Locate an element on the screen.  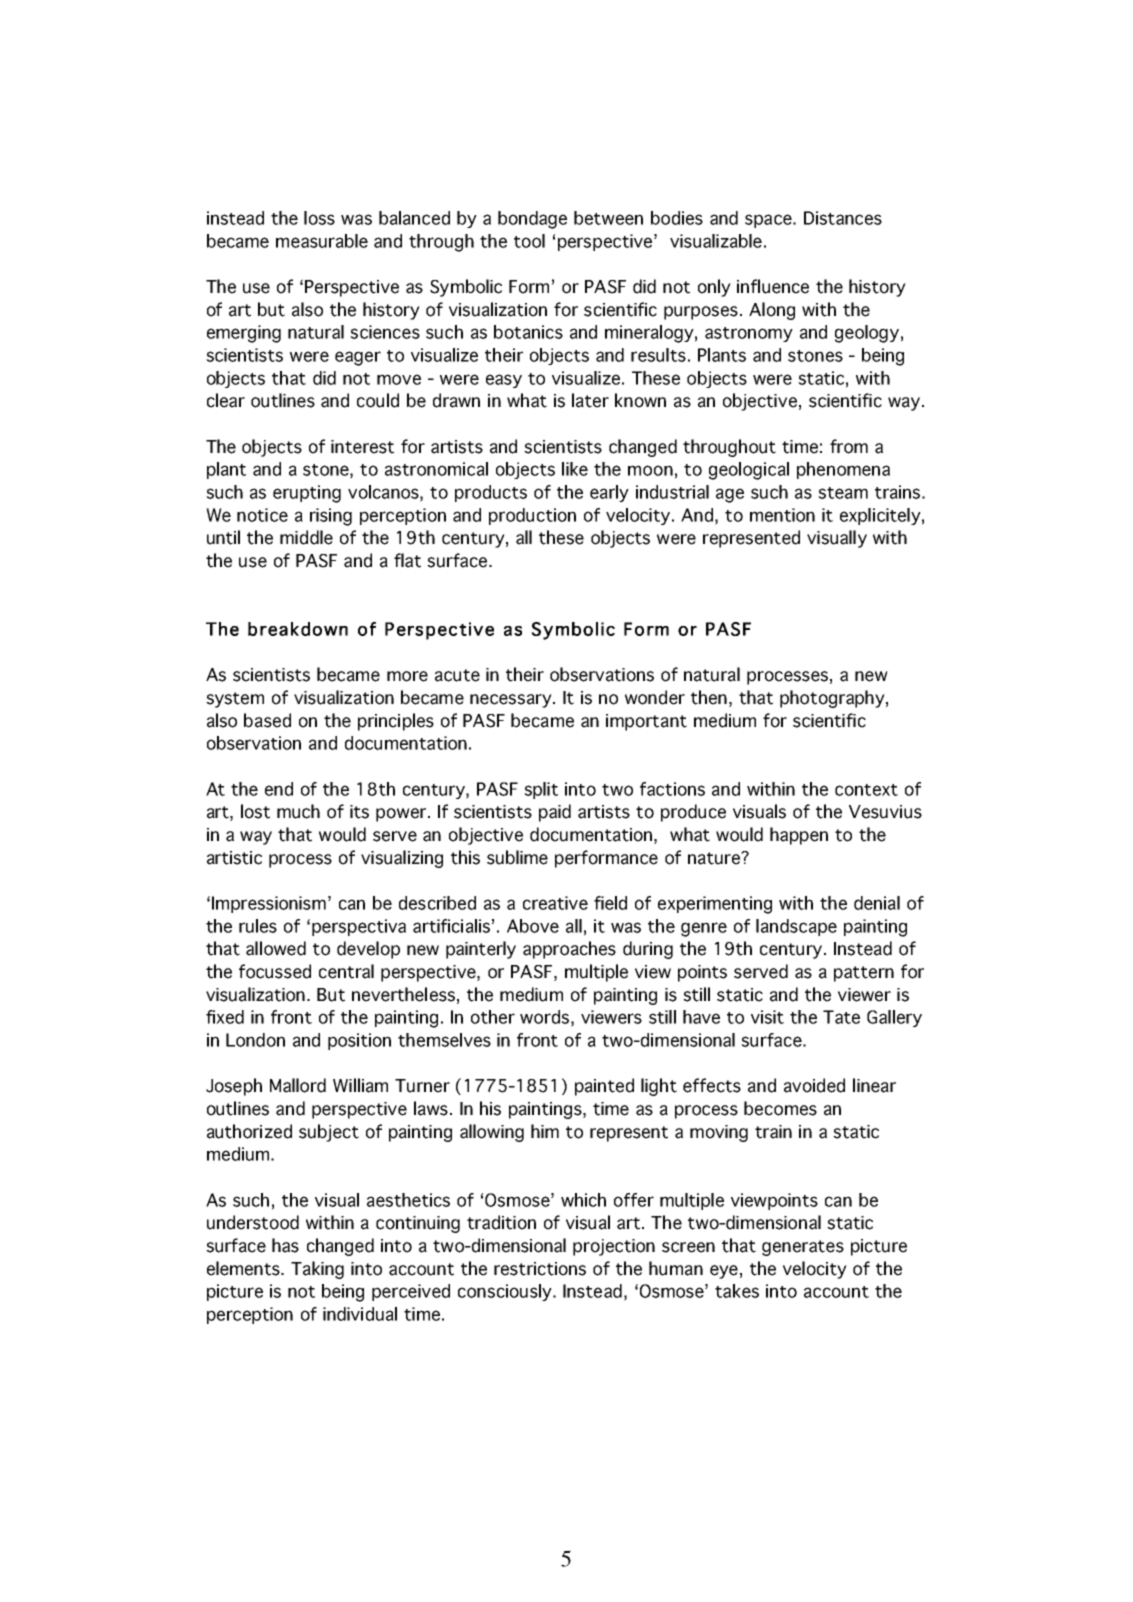
mention is located at coordinates (782, 515).
